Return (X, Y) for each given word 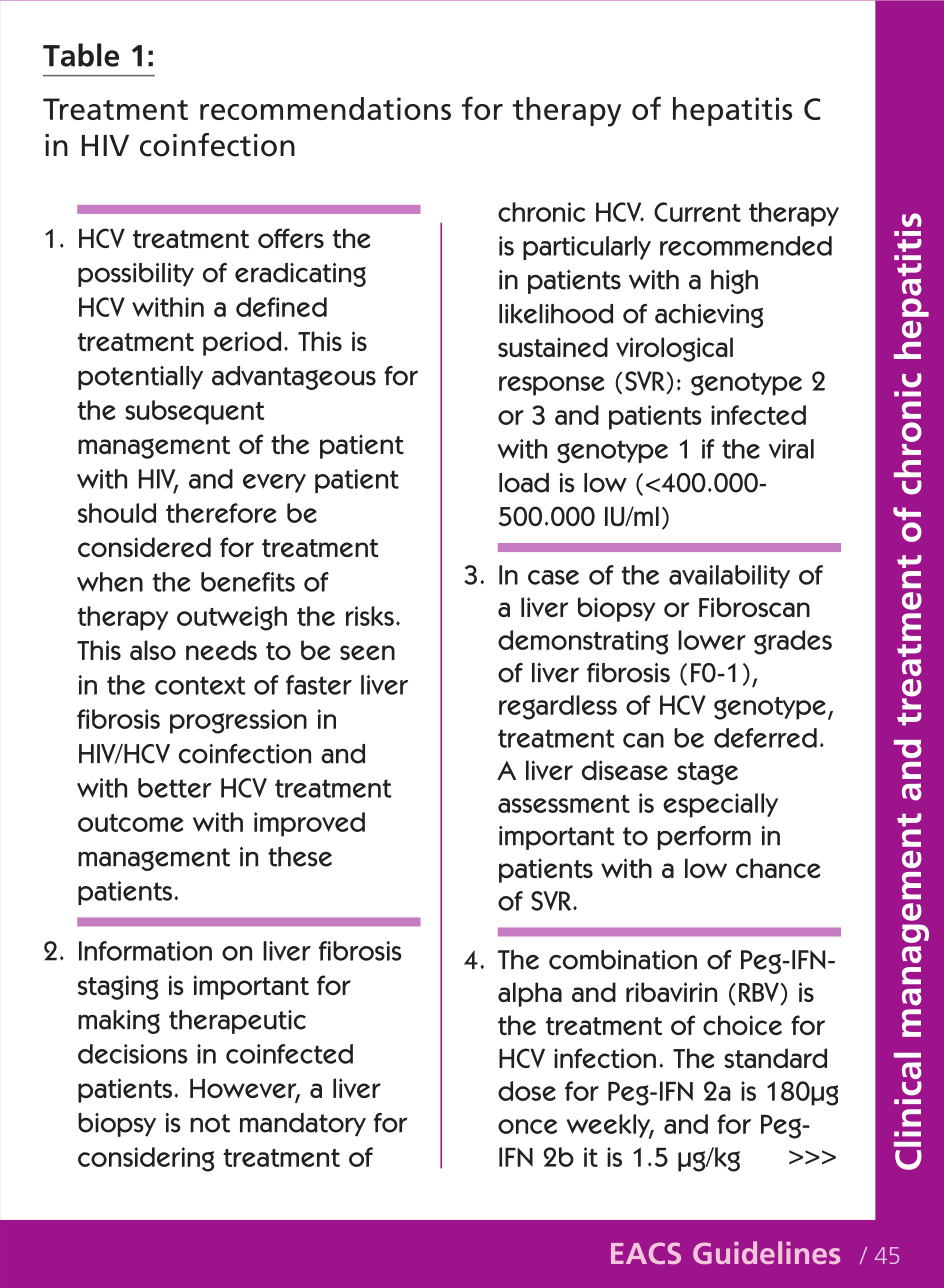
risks (370, 616)
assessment (564, 804)
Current (697, 212)
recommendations (325, 108)
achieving (709, 316)
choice (742, 1025)
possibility (136, 275)
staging (118, 987)
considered (144, 547)
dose (527, 1091)
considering (146, 1159)
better (175, 788)
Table (81, 55)
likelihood (556, 314)
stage (707, 773)
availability (729, 577)
